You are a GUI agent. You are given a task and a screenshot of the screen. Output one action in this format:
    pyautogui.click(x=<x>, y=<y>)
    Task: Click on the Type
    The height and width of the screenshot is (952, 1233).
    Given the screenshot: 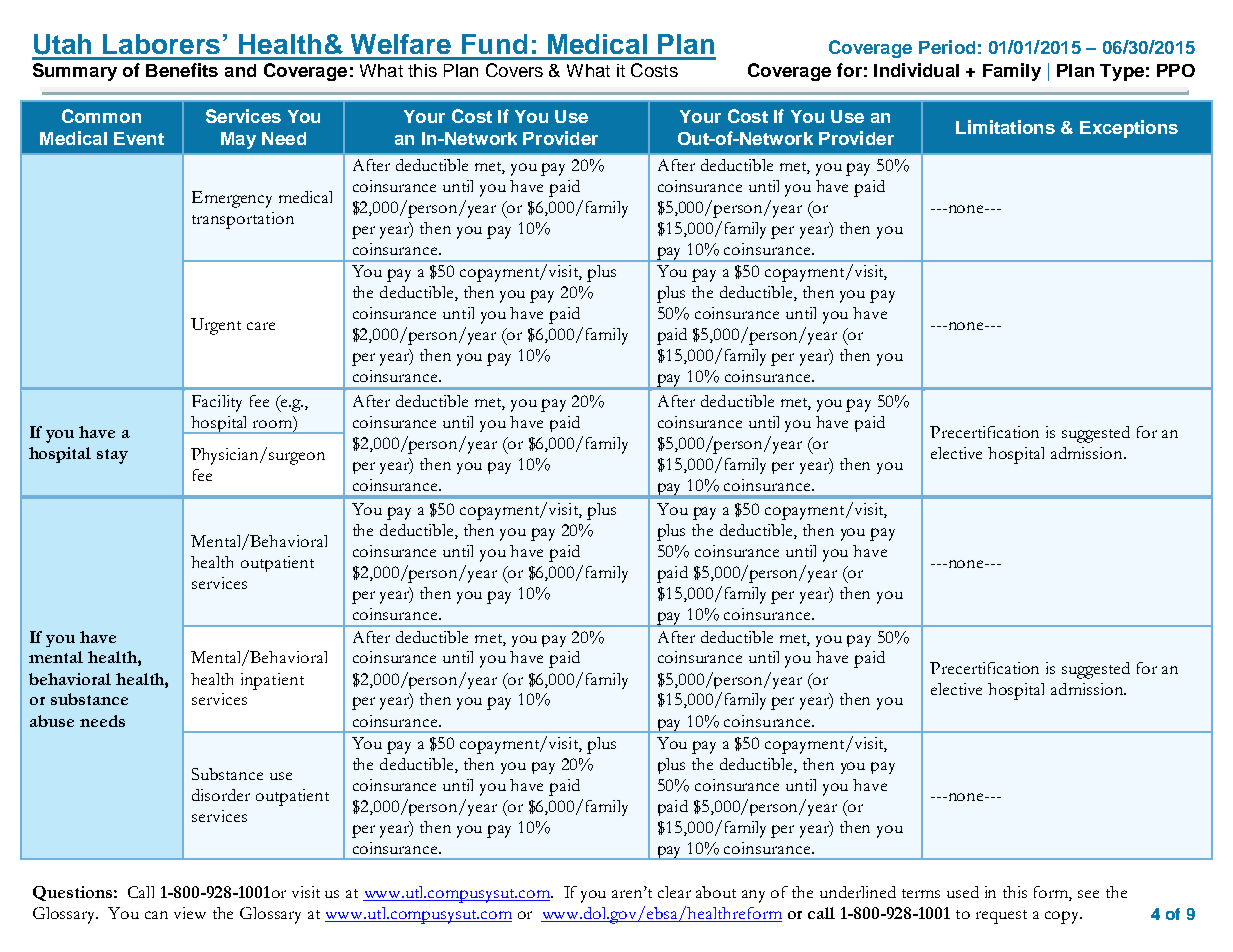 What is the action you would take?
    pyautogui.click(x=1122, y=72)
